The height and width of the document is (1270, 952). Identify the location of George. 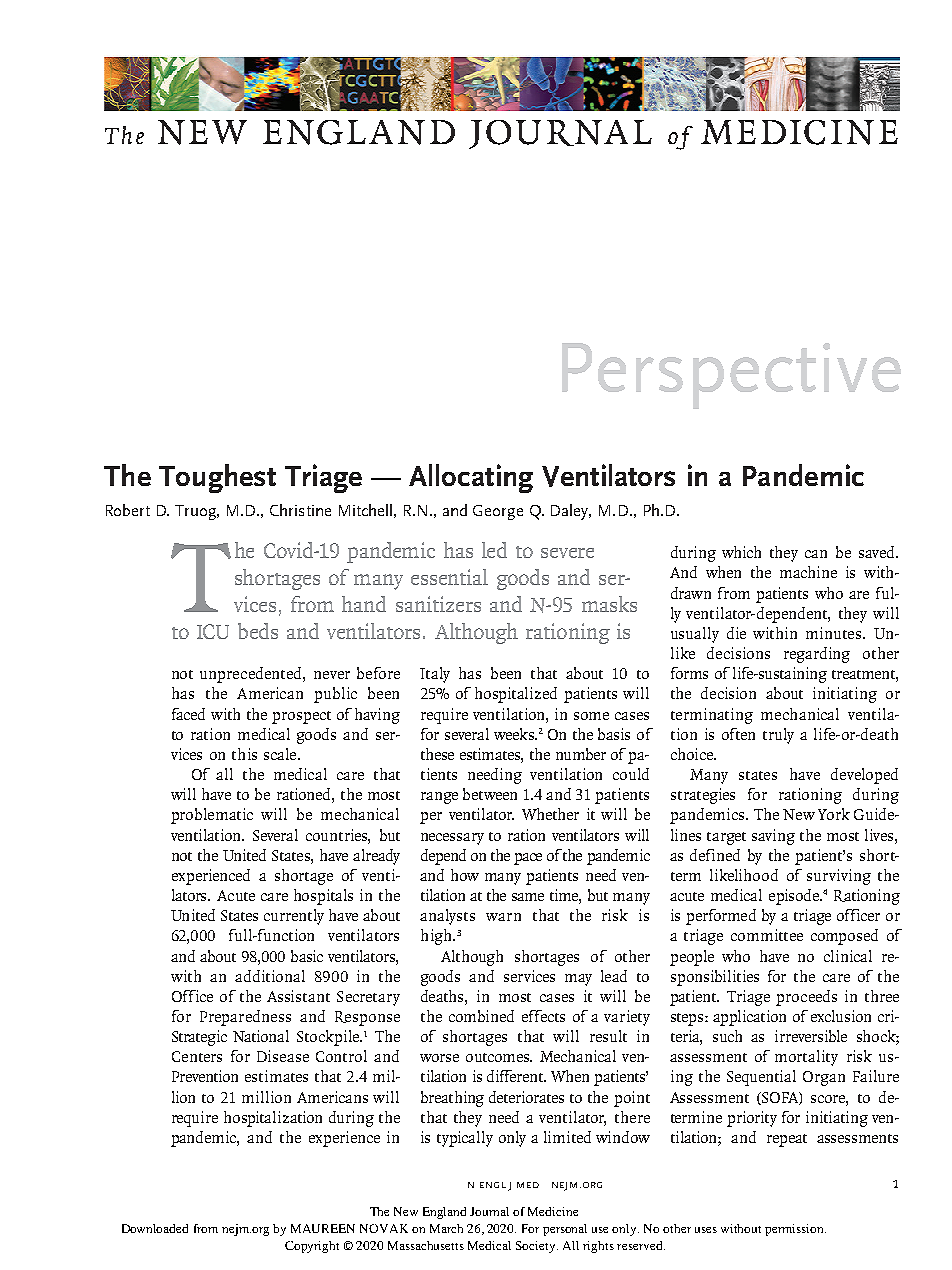
(498, 512).
